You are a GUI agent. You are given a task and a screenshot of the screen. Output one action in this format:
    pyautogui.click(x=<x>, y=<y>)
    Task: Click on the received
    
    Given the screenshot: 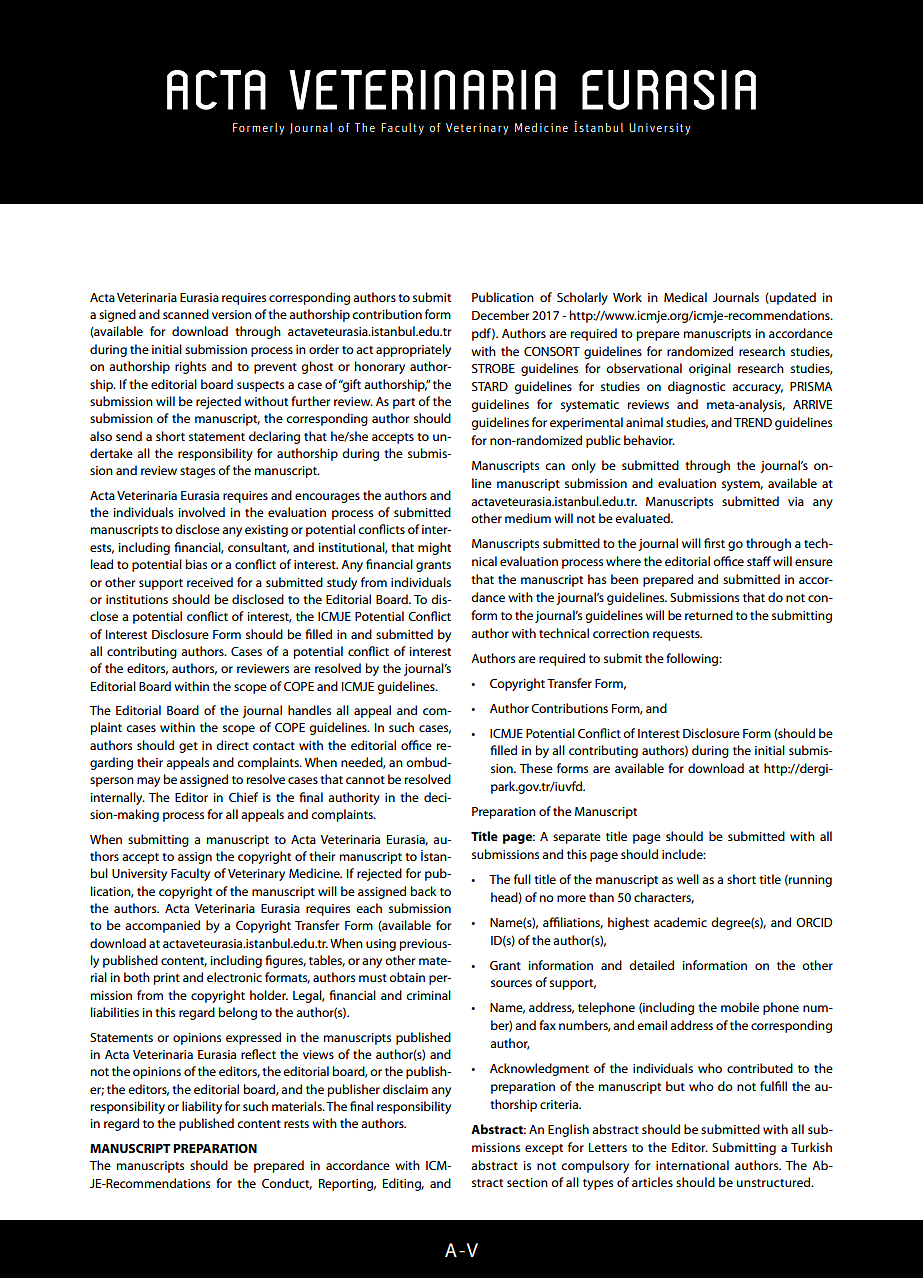 What is the action you would take?
    pyautogui.click(x=210, y=582)
